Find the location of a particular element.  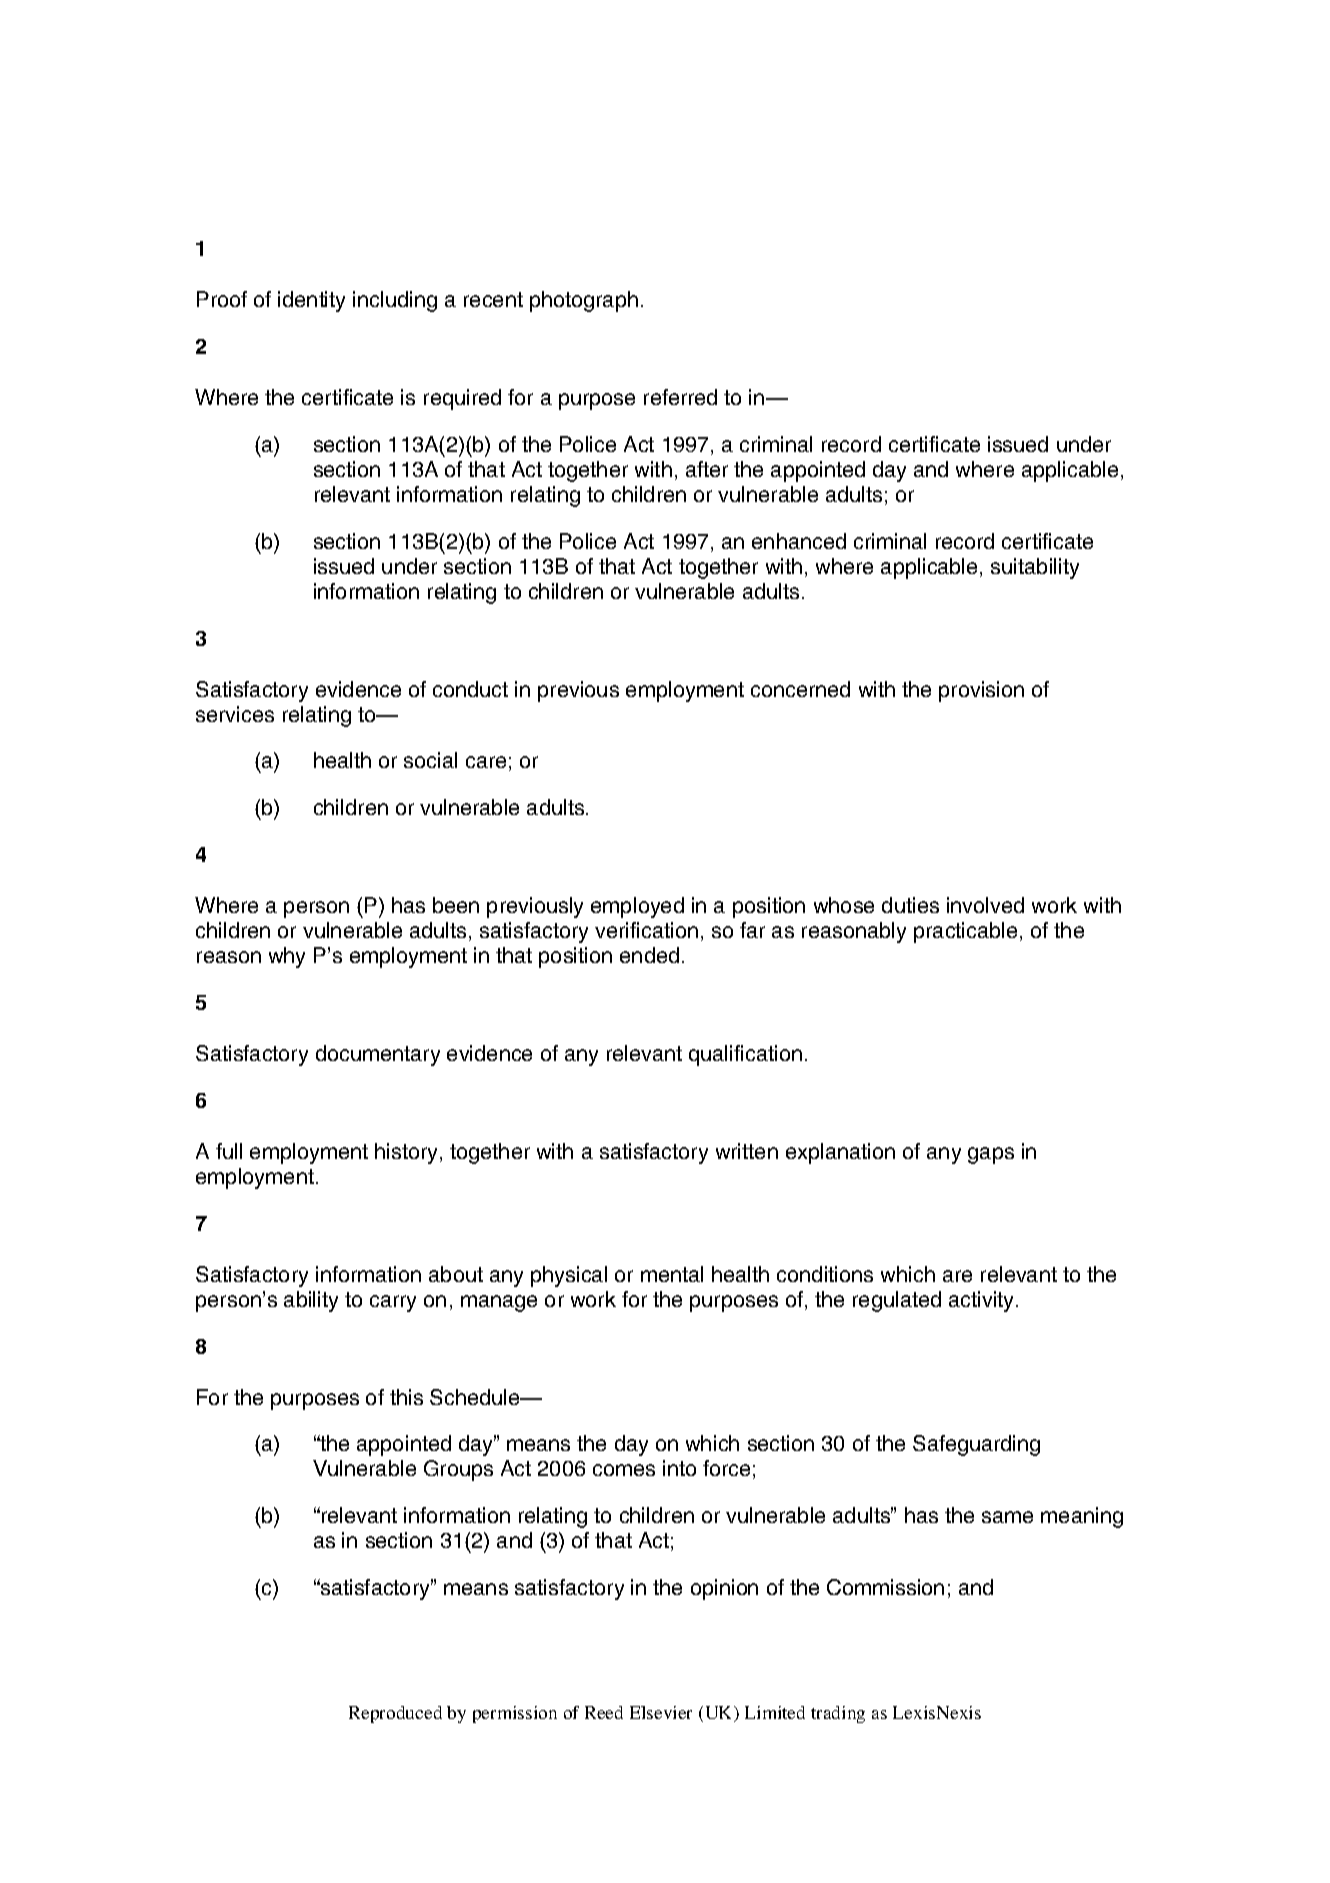

why is located at coordinates (287, 957).
